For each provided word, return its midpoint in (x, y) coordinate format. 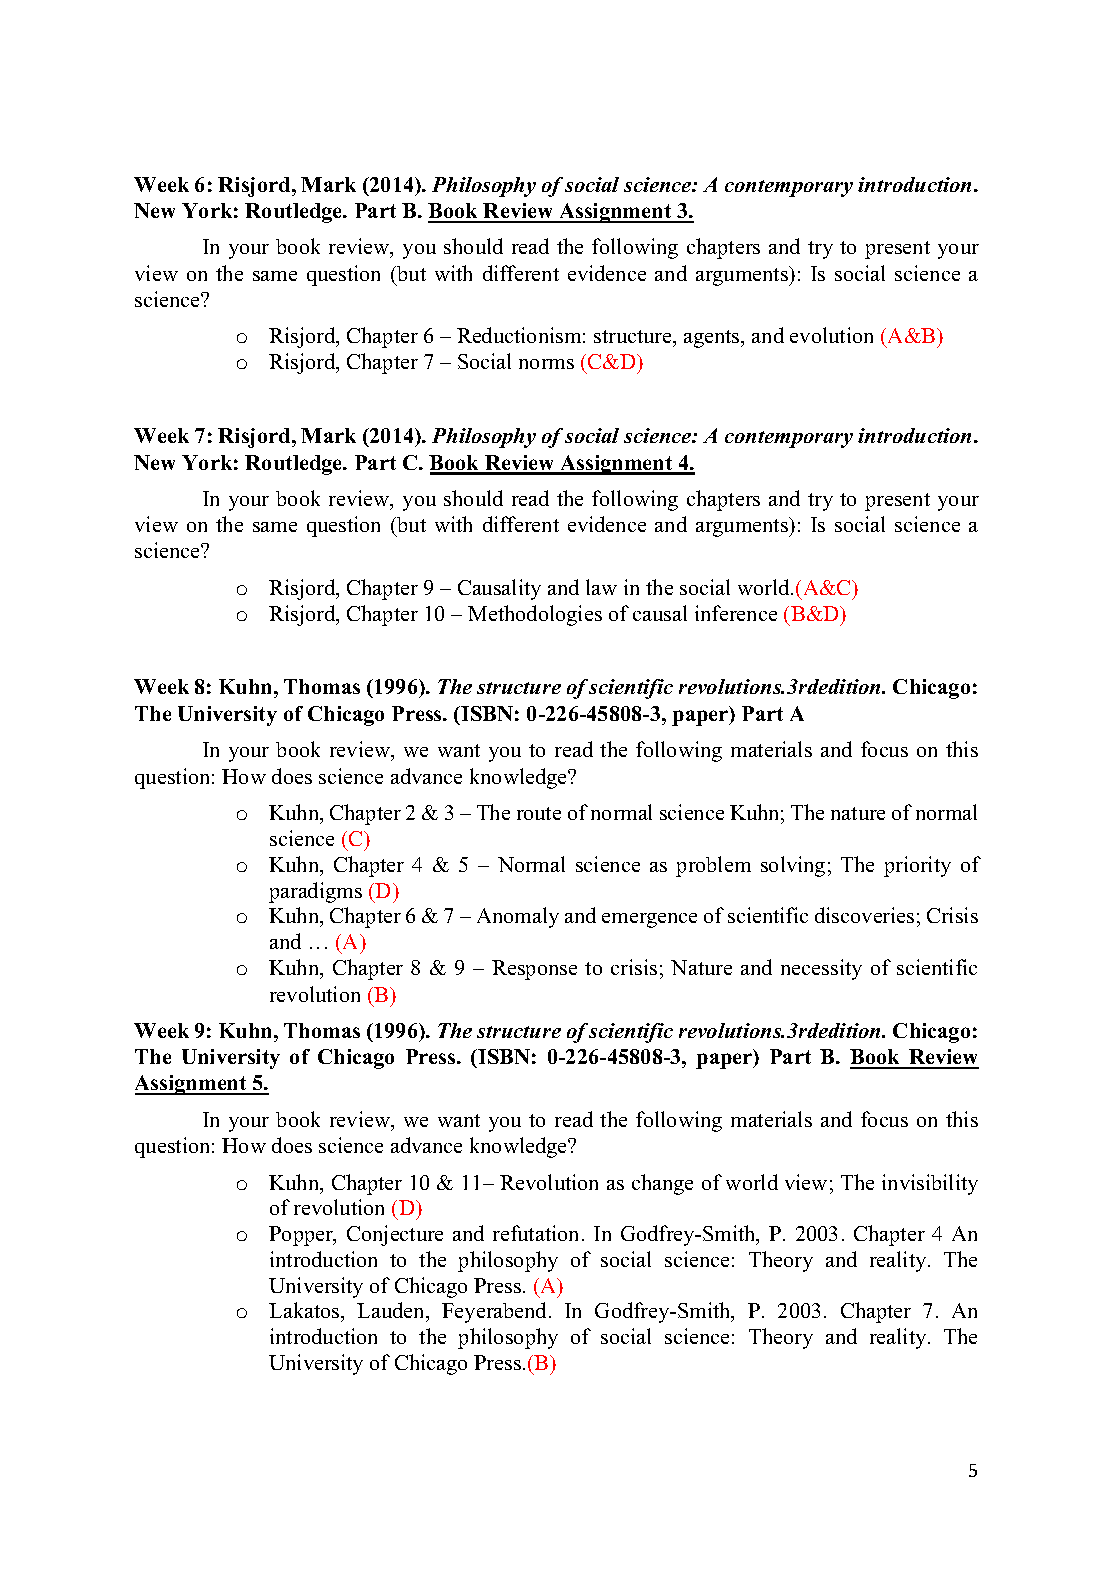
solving (793, 866)
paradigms (315, 892)
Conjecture (395, 1235)
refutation (535, 1233)
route (539, 813)
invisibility (930, 1184)
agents (713, 339)
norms (546, 364)
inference (736, 613)
